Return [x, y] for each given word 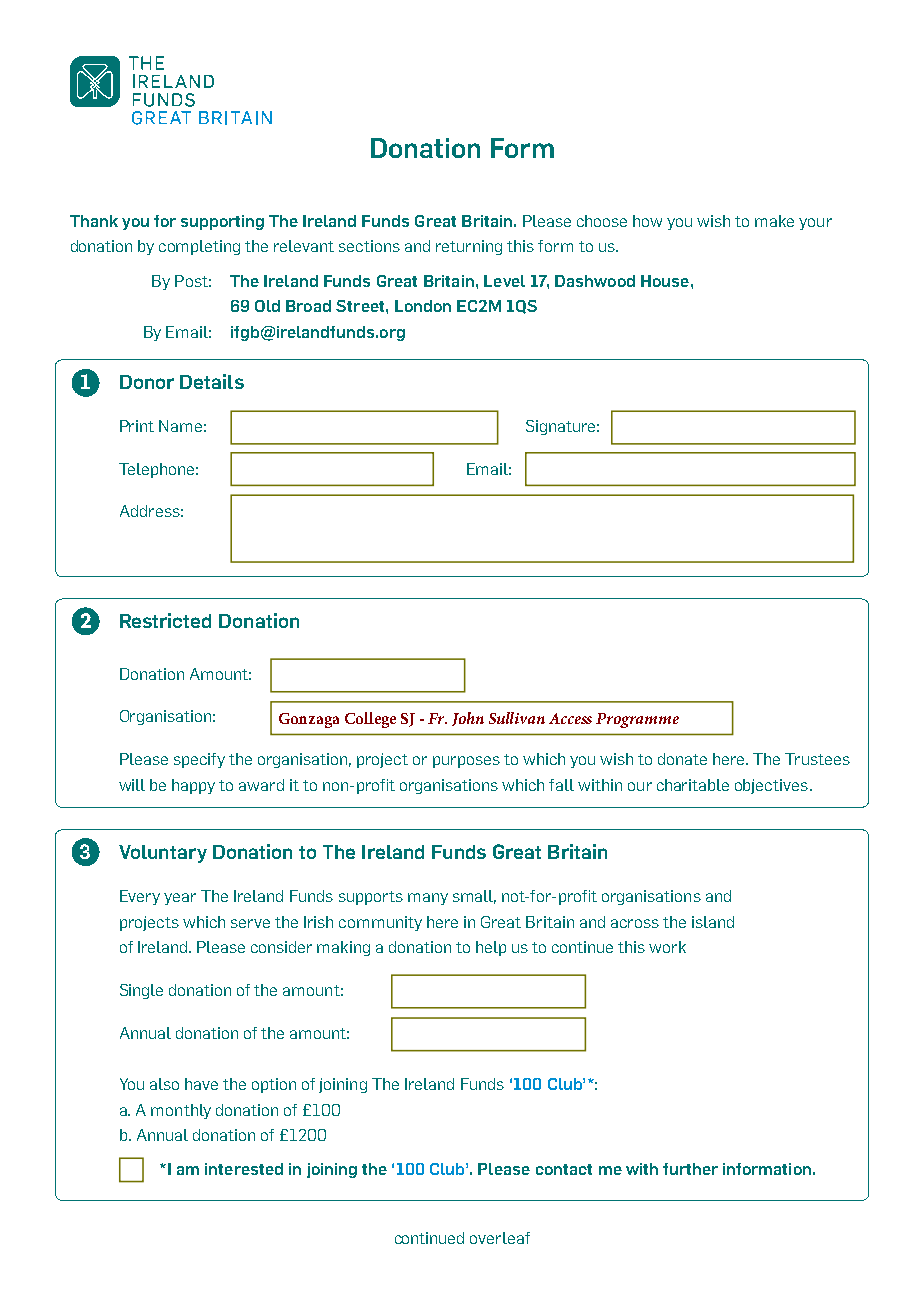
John [468, 719]
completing [199, 247]
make [774, 221]
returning [469, 247]
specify [199, 760]
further [690, 1169]
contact [564, 1169]
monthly [181, 1111]
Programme [637, 720]
